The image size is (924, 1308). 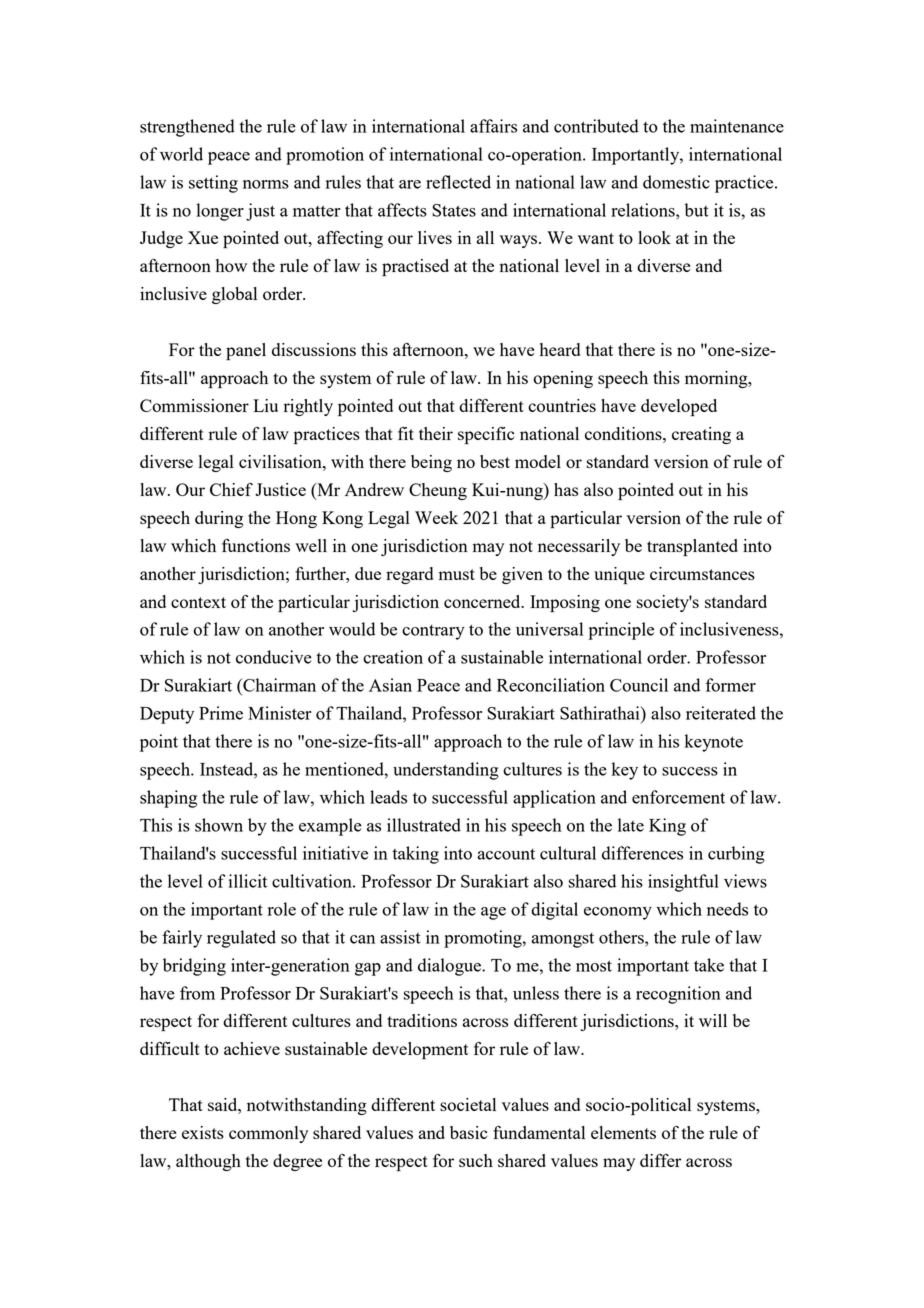 I want to click on reflected, so click(x=458, y=182).
